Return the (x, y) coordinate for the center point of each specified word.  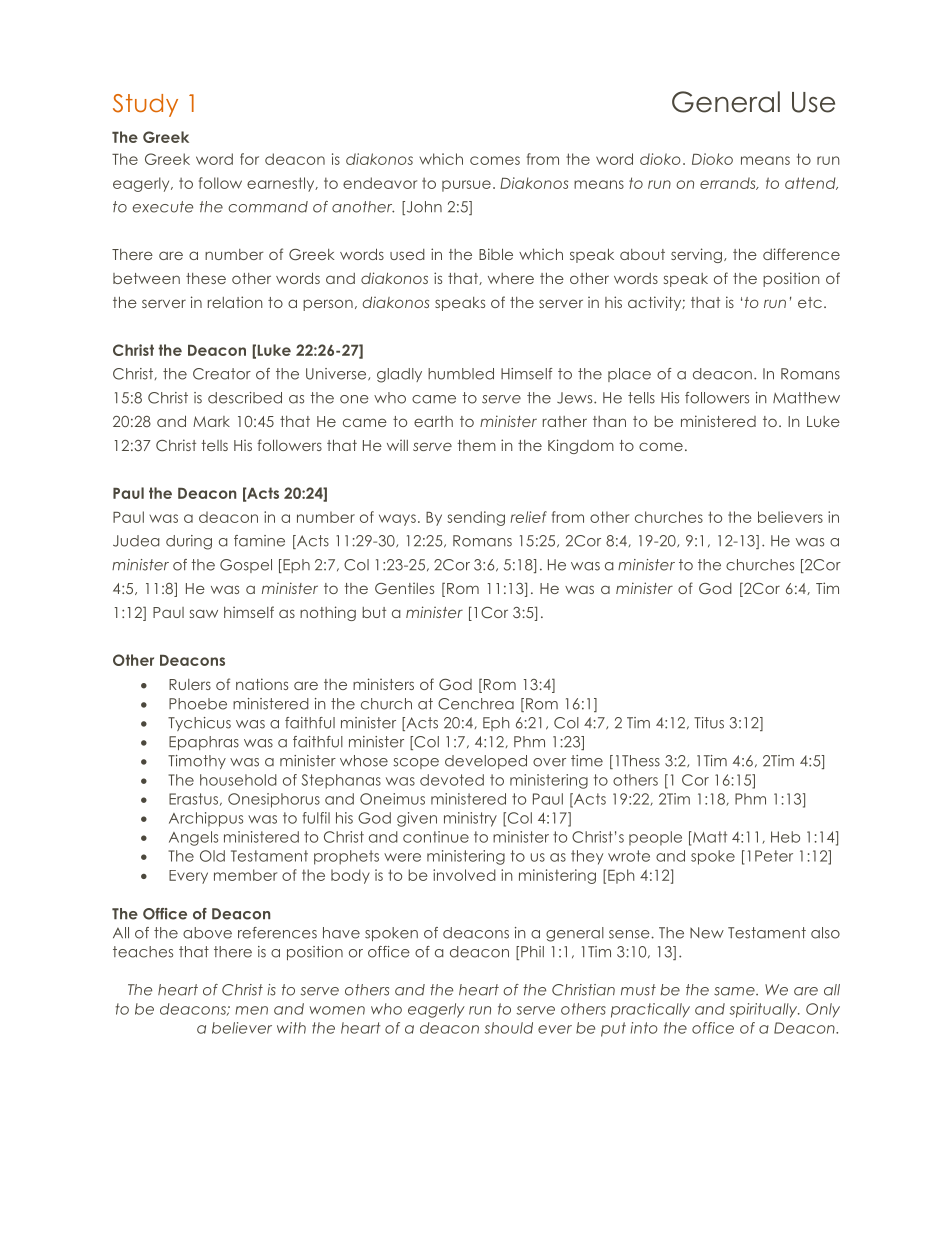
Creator (222, 374)
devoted (452, 780)
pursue (466, 186)
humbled (461, 374)
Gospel (246, 566)
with (291, 1028)
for (249, 159)
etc (810, 302)
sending (476, 518)
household (238, 780)
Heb (785, 837)
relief (529, 517)
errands (729, 183)
